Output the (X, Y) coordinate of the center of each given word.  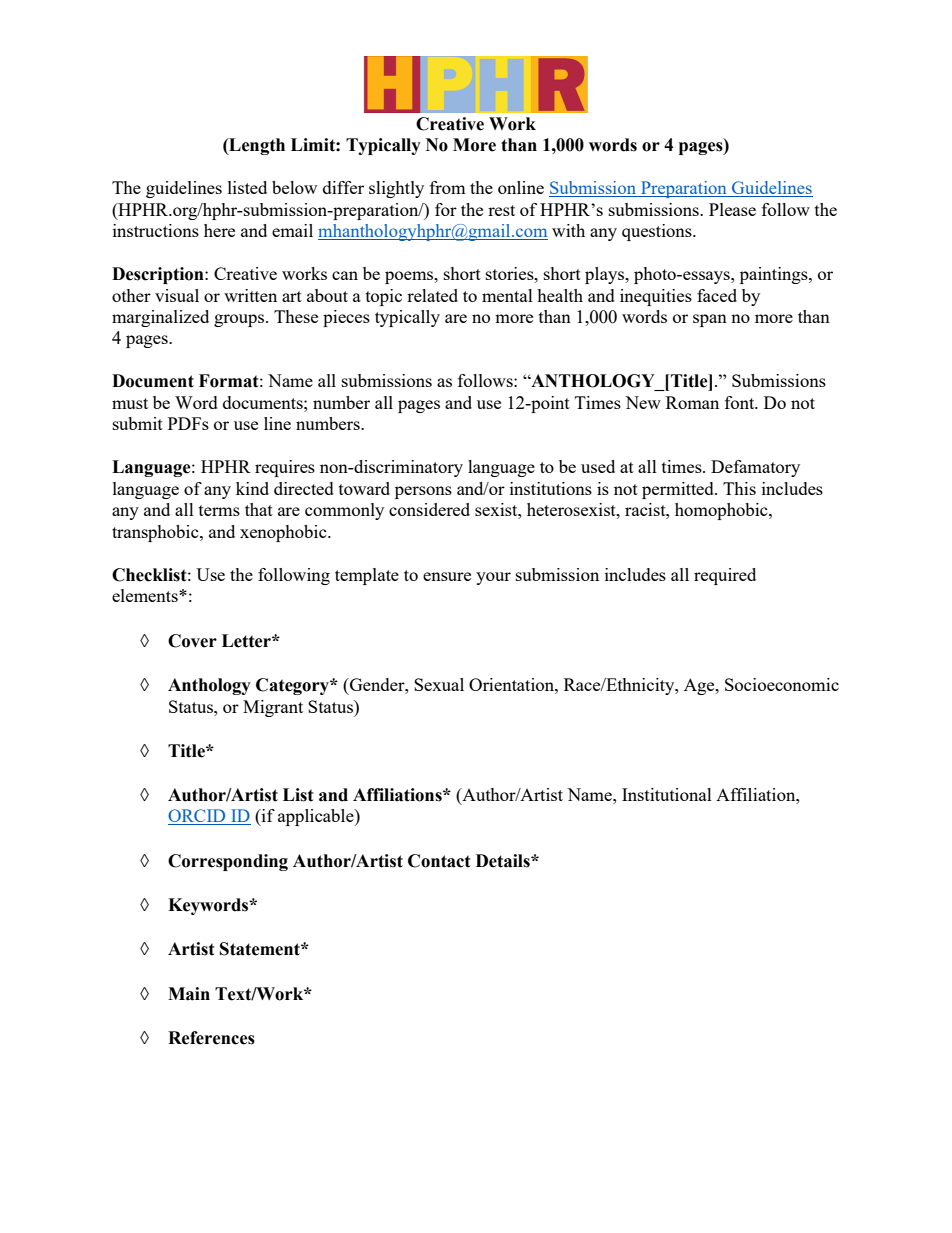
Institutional (667, 794)
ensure (447, 576)
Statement (261, 949)
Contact (439, 861)
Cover (192, 641)
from (448, 187)
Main (189, 994)
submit (138, 423)
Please (732, 209)
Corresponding (228, 862)
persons (423, 492)
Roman (692, 402)
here (219, 230)
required (725, 576)
